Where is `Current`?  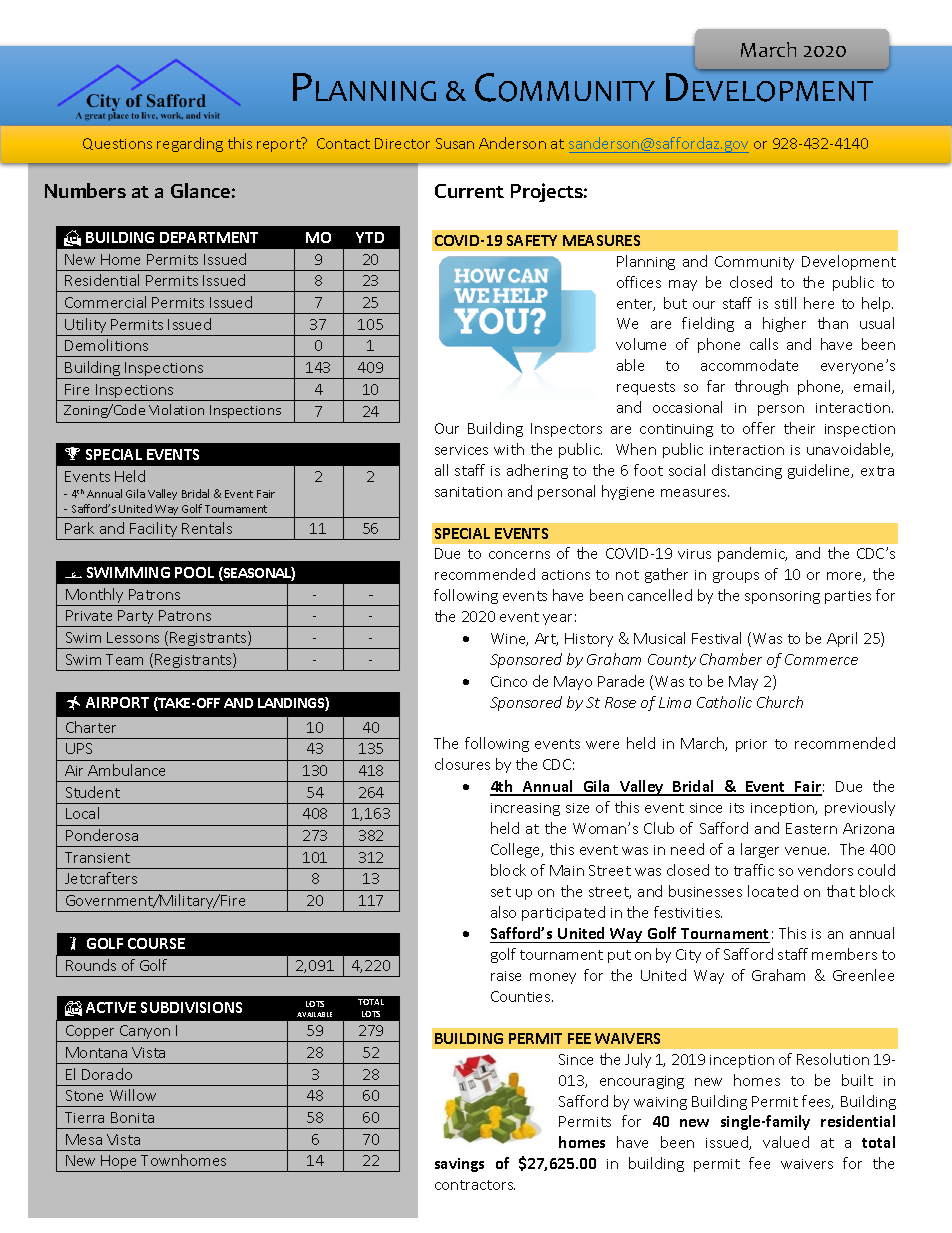 Current is located at coordinates (469, 191).
